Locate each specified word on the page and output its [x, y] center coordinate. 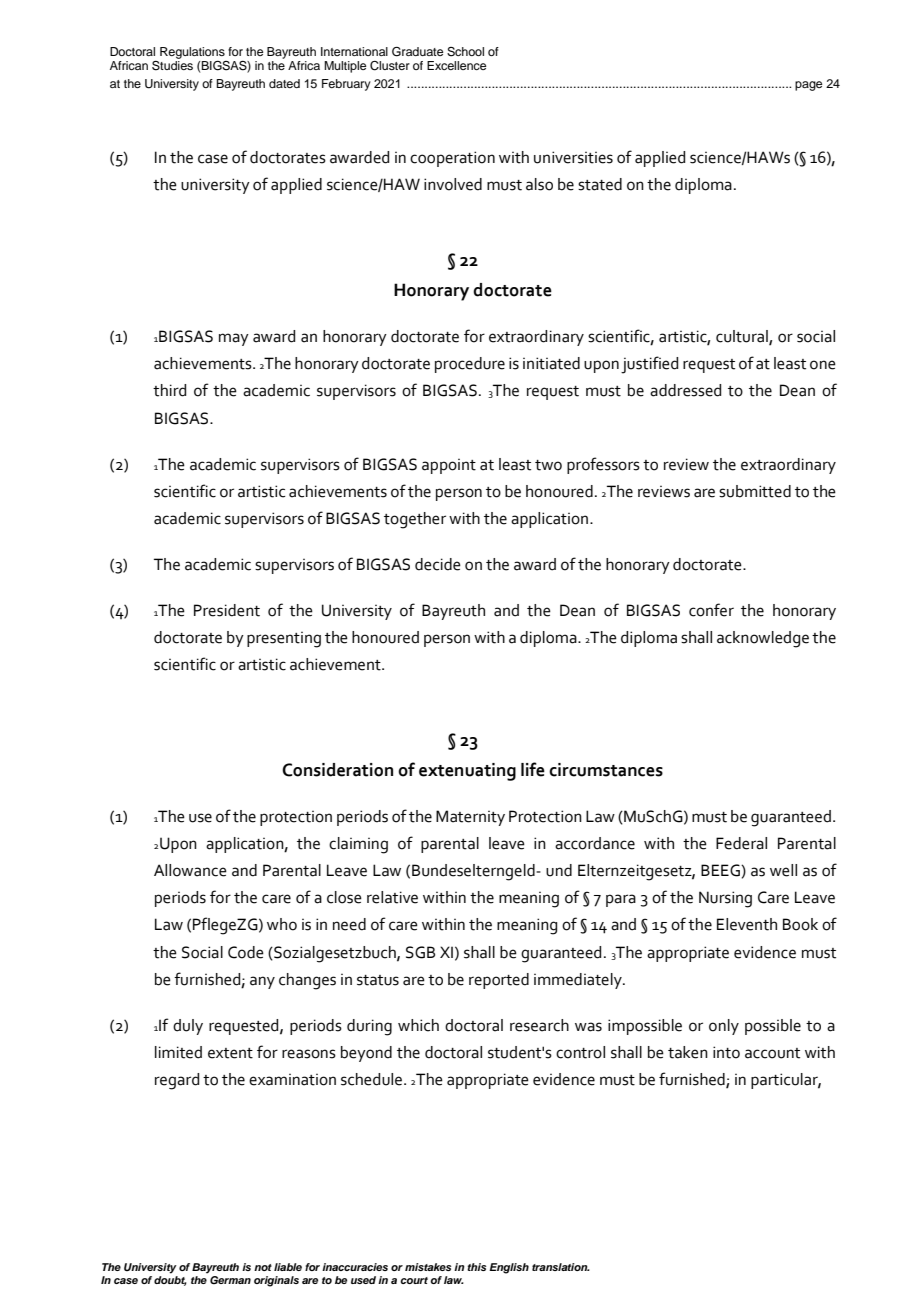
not [263, 1267]
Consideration [337, 770]
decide [438, 564]
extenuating [467, 772]
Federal [741, 843]
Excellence [456, 65]
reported [499, 981]
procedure [470, 365]
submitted [755, 491]
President [227, 610]
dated [284, 83]
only [724, 1027]
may [234, 339]
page [808, 86]
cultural [743, 337]
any [262, 982]
